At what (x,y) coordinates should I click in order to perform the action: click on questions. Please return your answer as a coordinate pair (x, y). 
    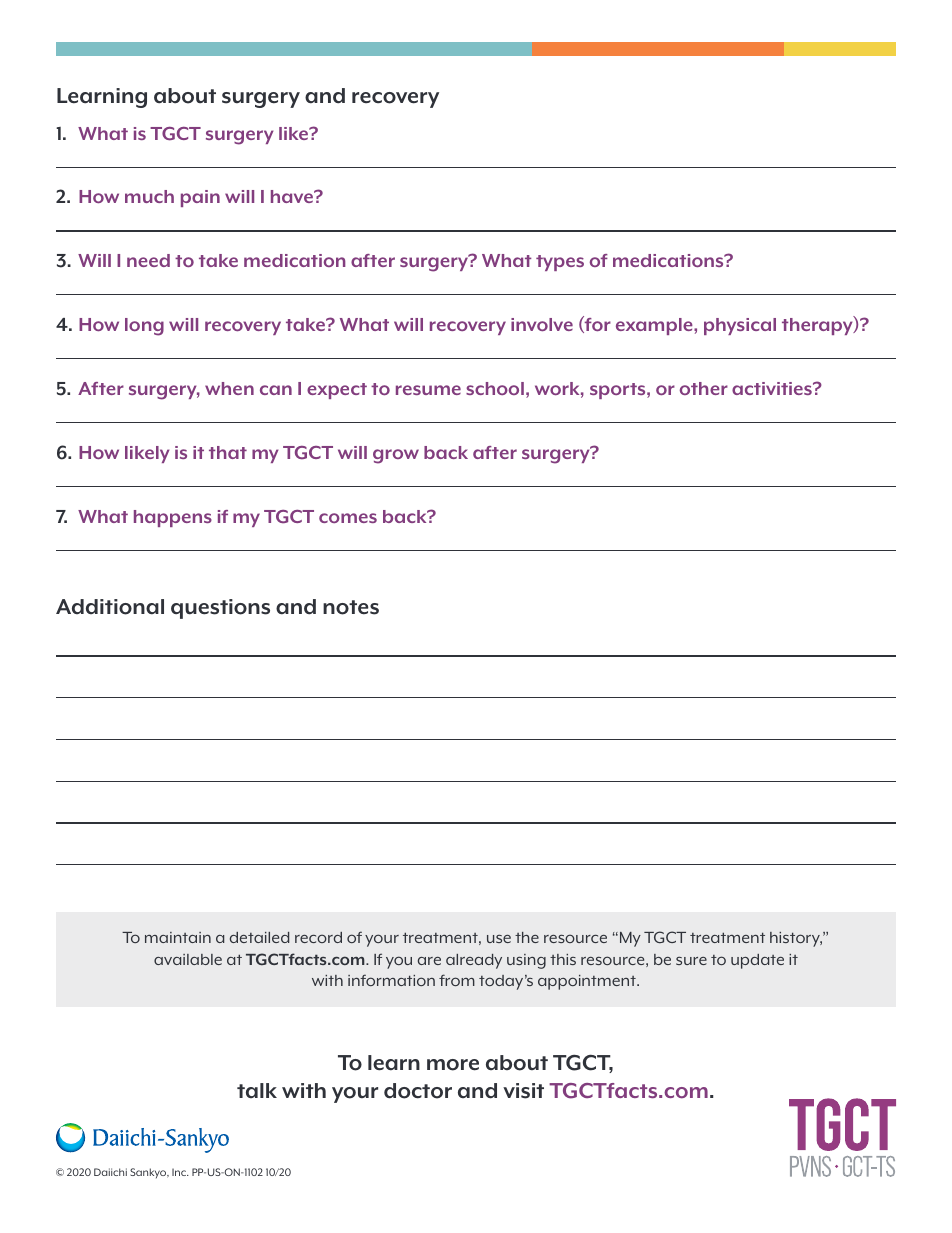
    Looking at the image, I should click on (220, 609).
